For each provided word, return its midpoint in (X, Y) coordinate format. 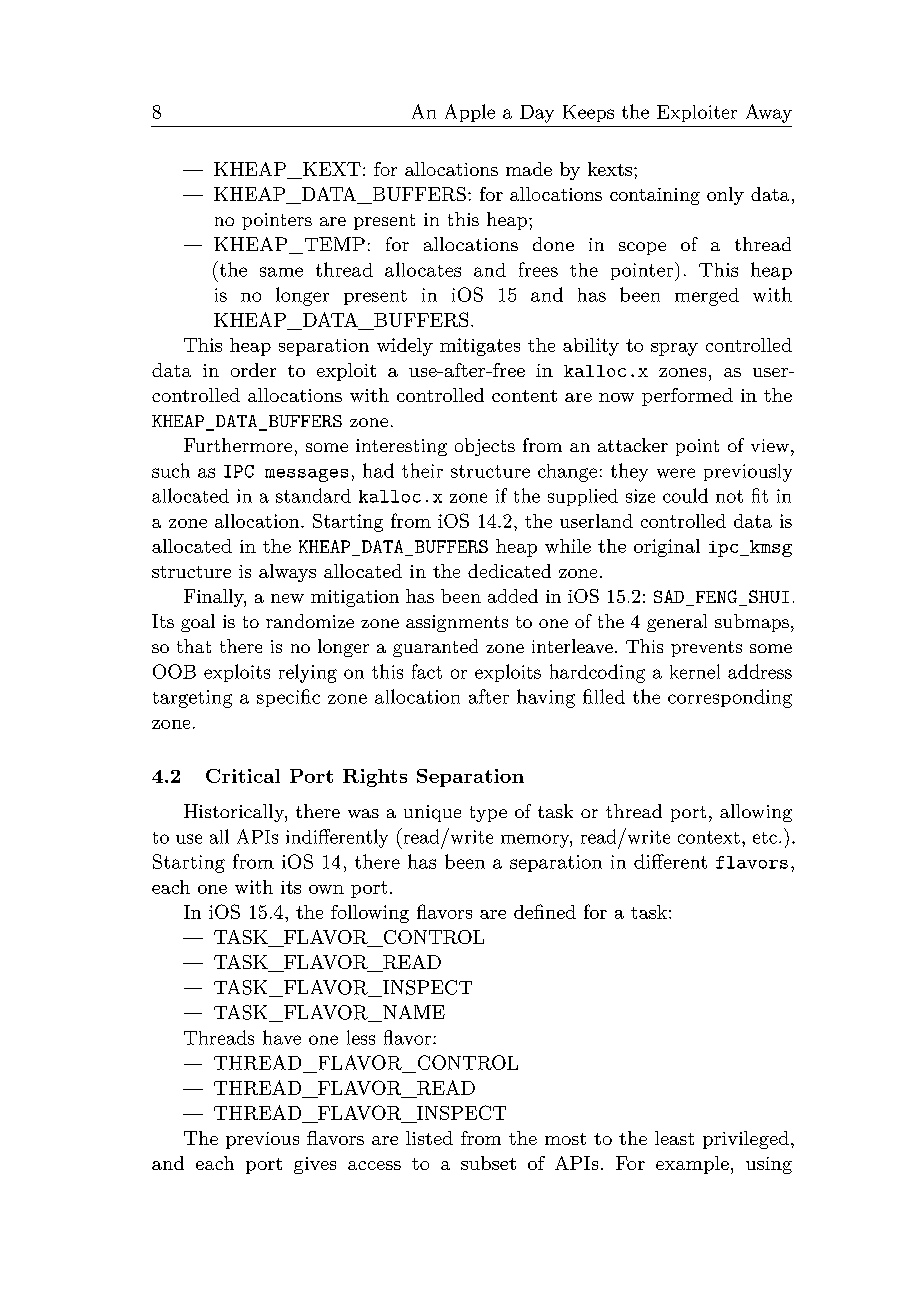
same (281, 272)
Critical (243, 776)
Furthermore (238, 445)
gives (315, 1165)
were (676, 473)
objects (485, 447)
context (709, 837)
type (488, 814)
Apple (470, 113)
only (725, 196)
